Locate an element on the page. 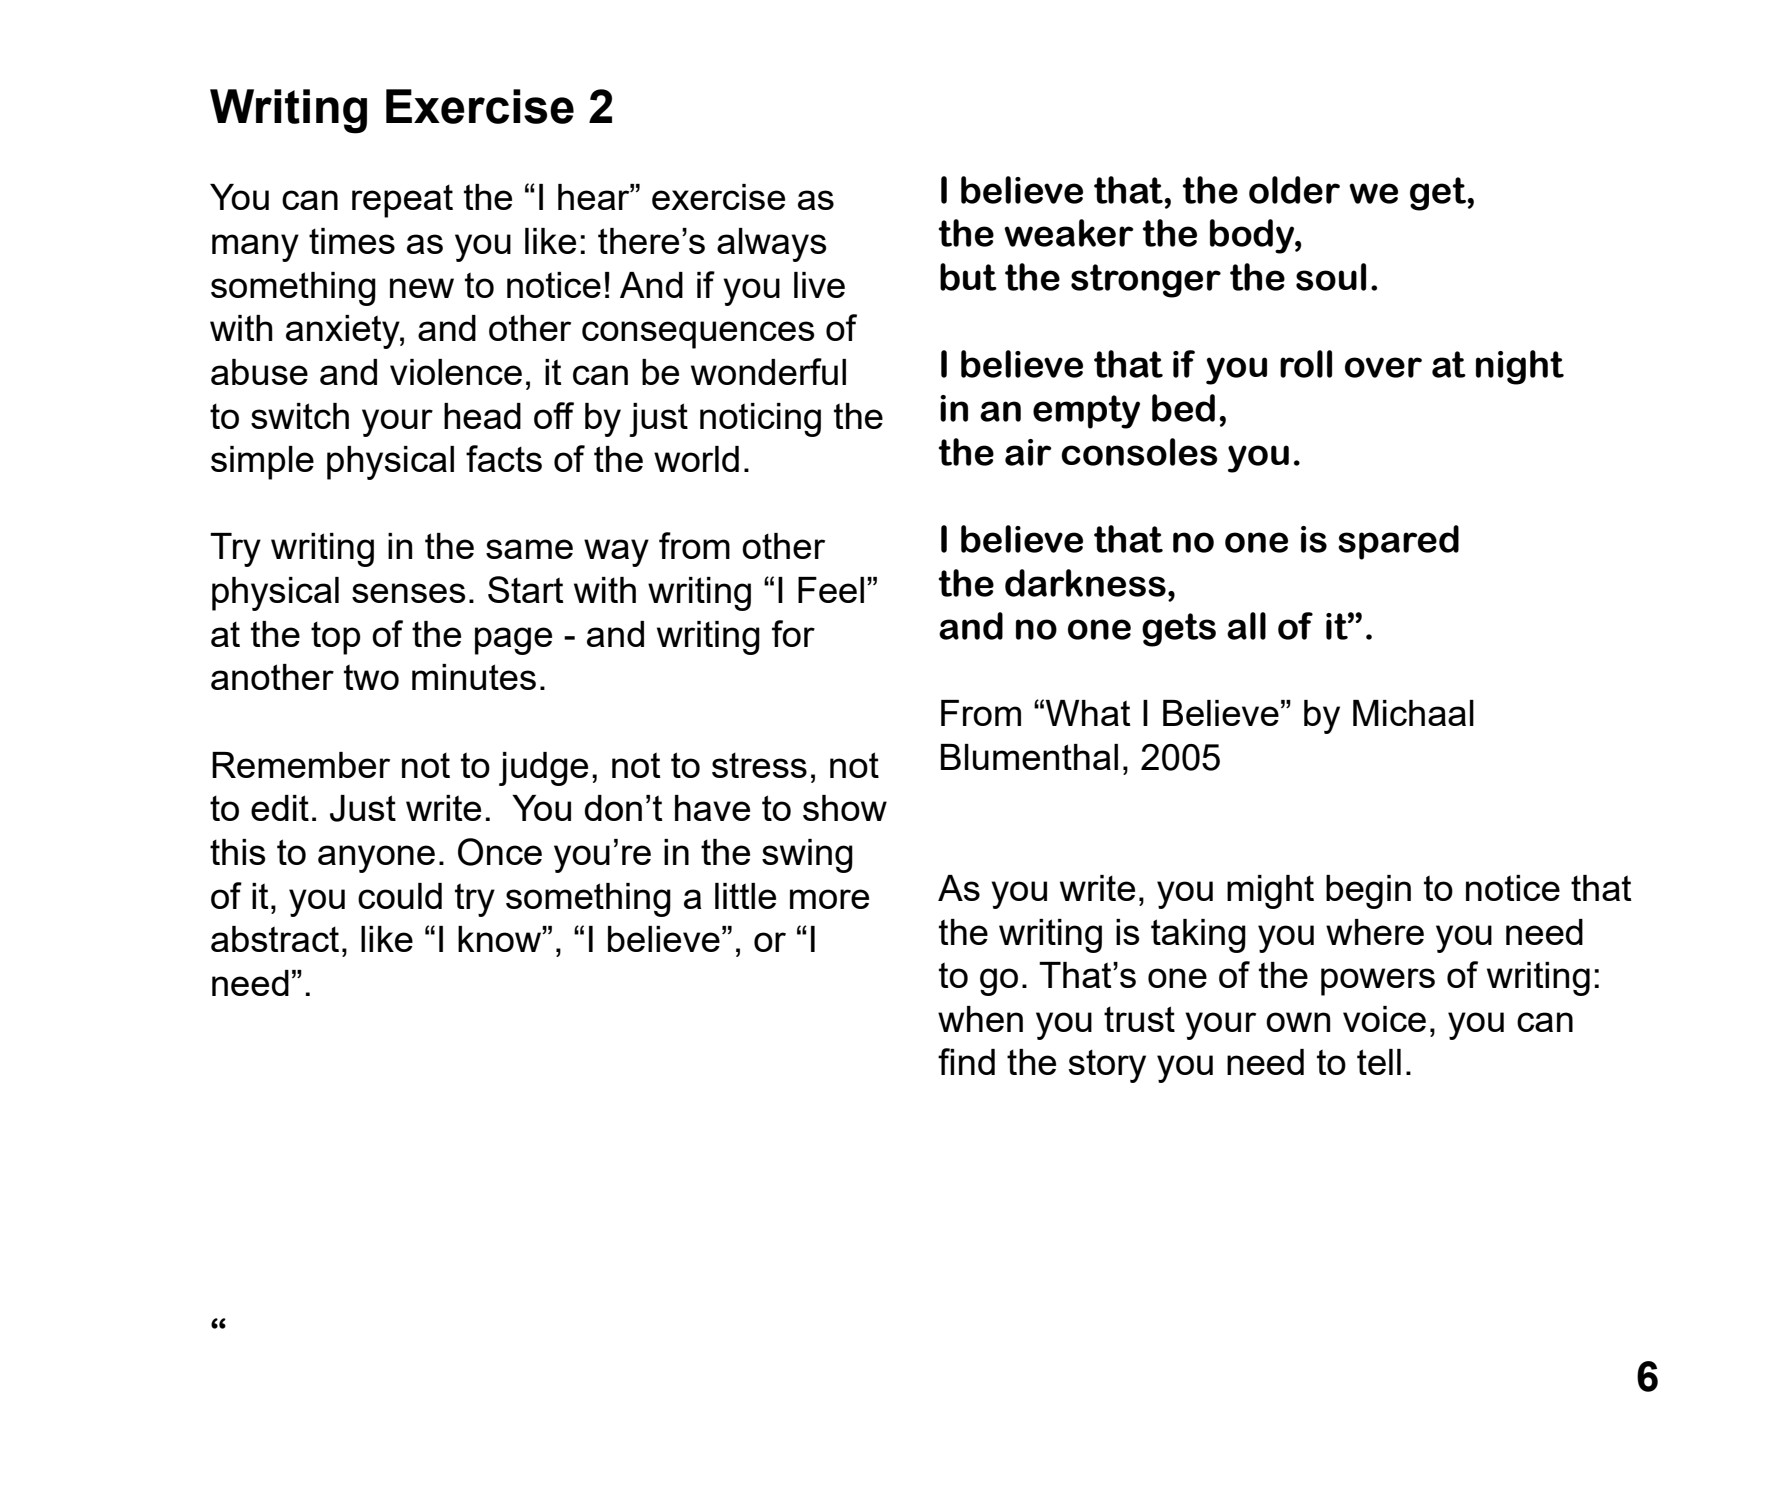 This document has width=1776, height=1496. top is located at coordinates (336, 638).
